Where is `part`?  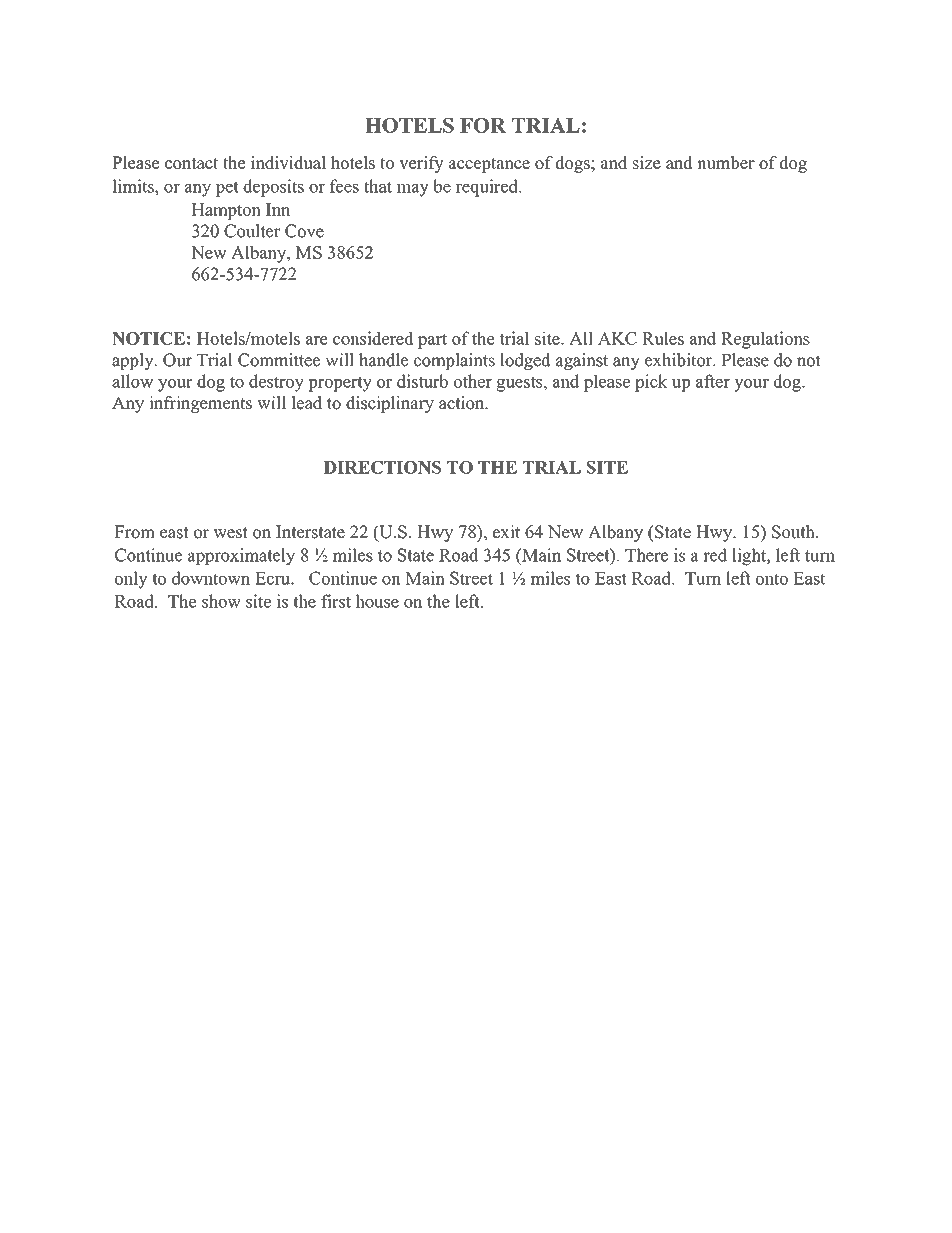 part is located at coordinates (432, 341).
